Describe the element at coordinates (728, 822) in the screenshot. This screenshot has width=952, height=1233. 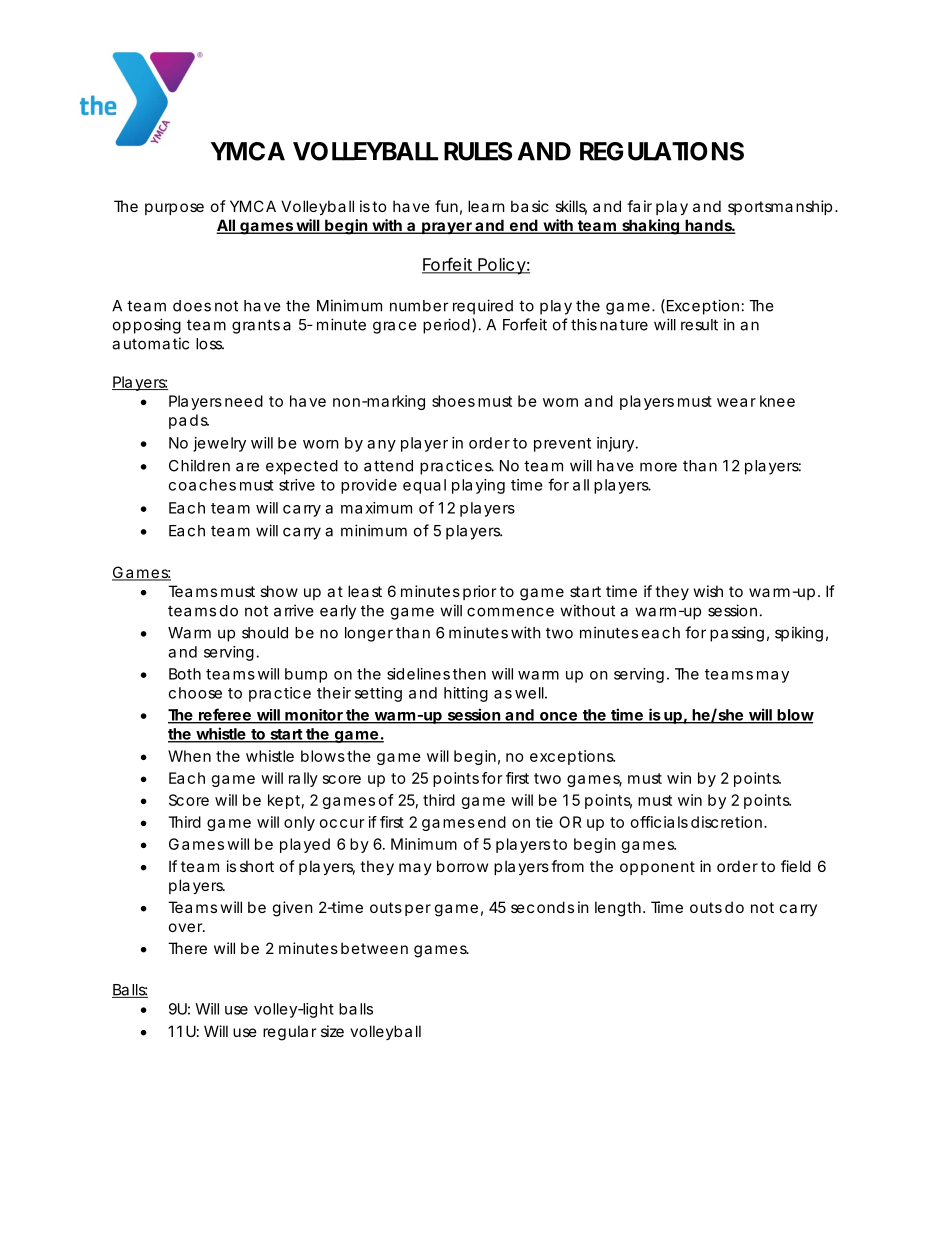
I see `discretion` at that location.
